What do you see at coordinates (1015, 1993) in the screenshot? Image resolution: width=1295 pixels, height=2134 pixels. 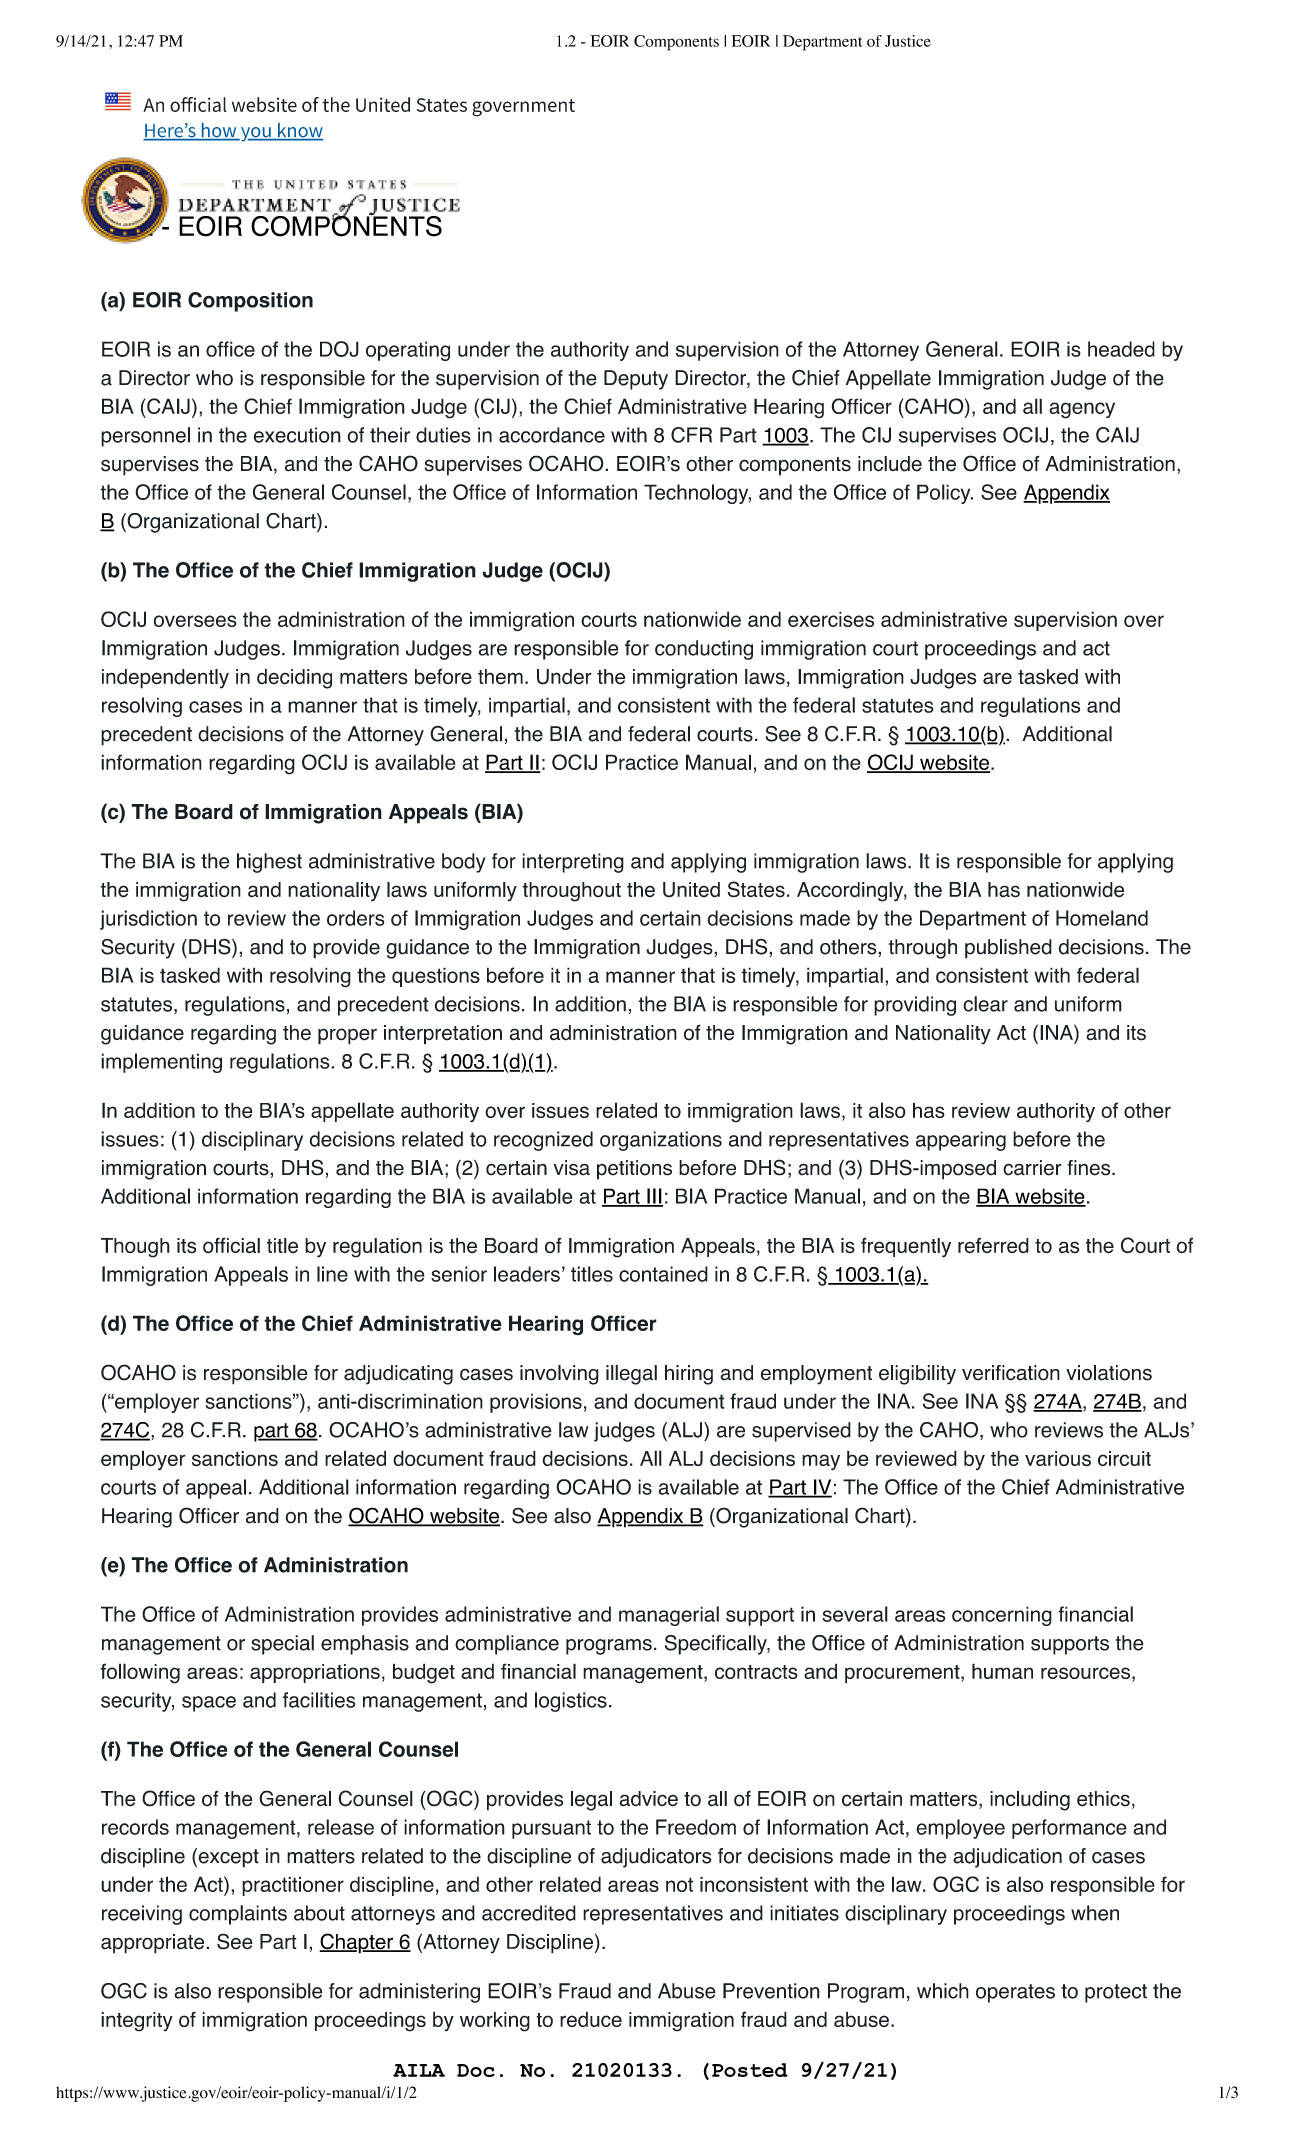 I see `operates` at bounding box center [1015, 1993].
